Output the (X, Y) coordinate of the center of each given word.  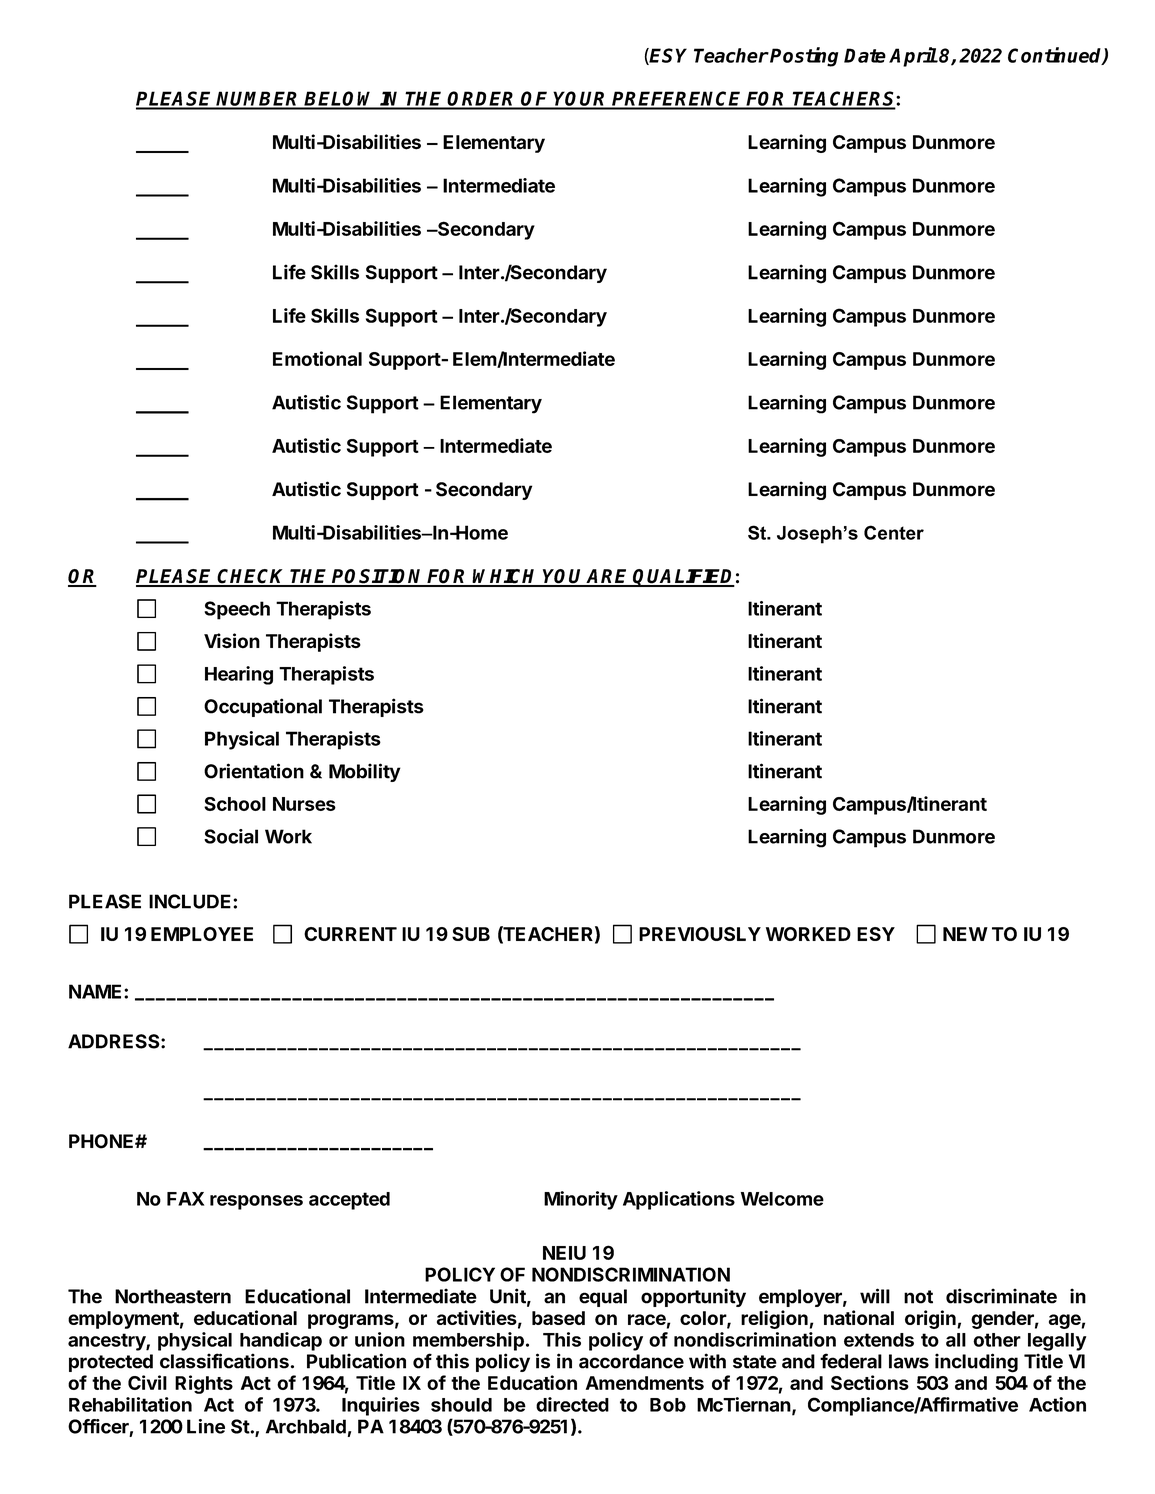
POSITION (378, 577)
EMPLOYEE (202, 934)
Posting (804, 57)
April (913, 57)
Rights (204, 1384)
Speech (237, 610)
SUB (471, 934)
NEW (965, 934)
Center (894, 532)
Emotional (317, 358)
